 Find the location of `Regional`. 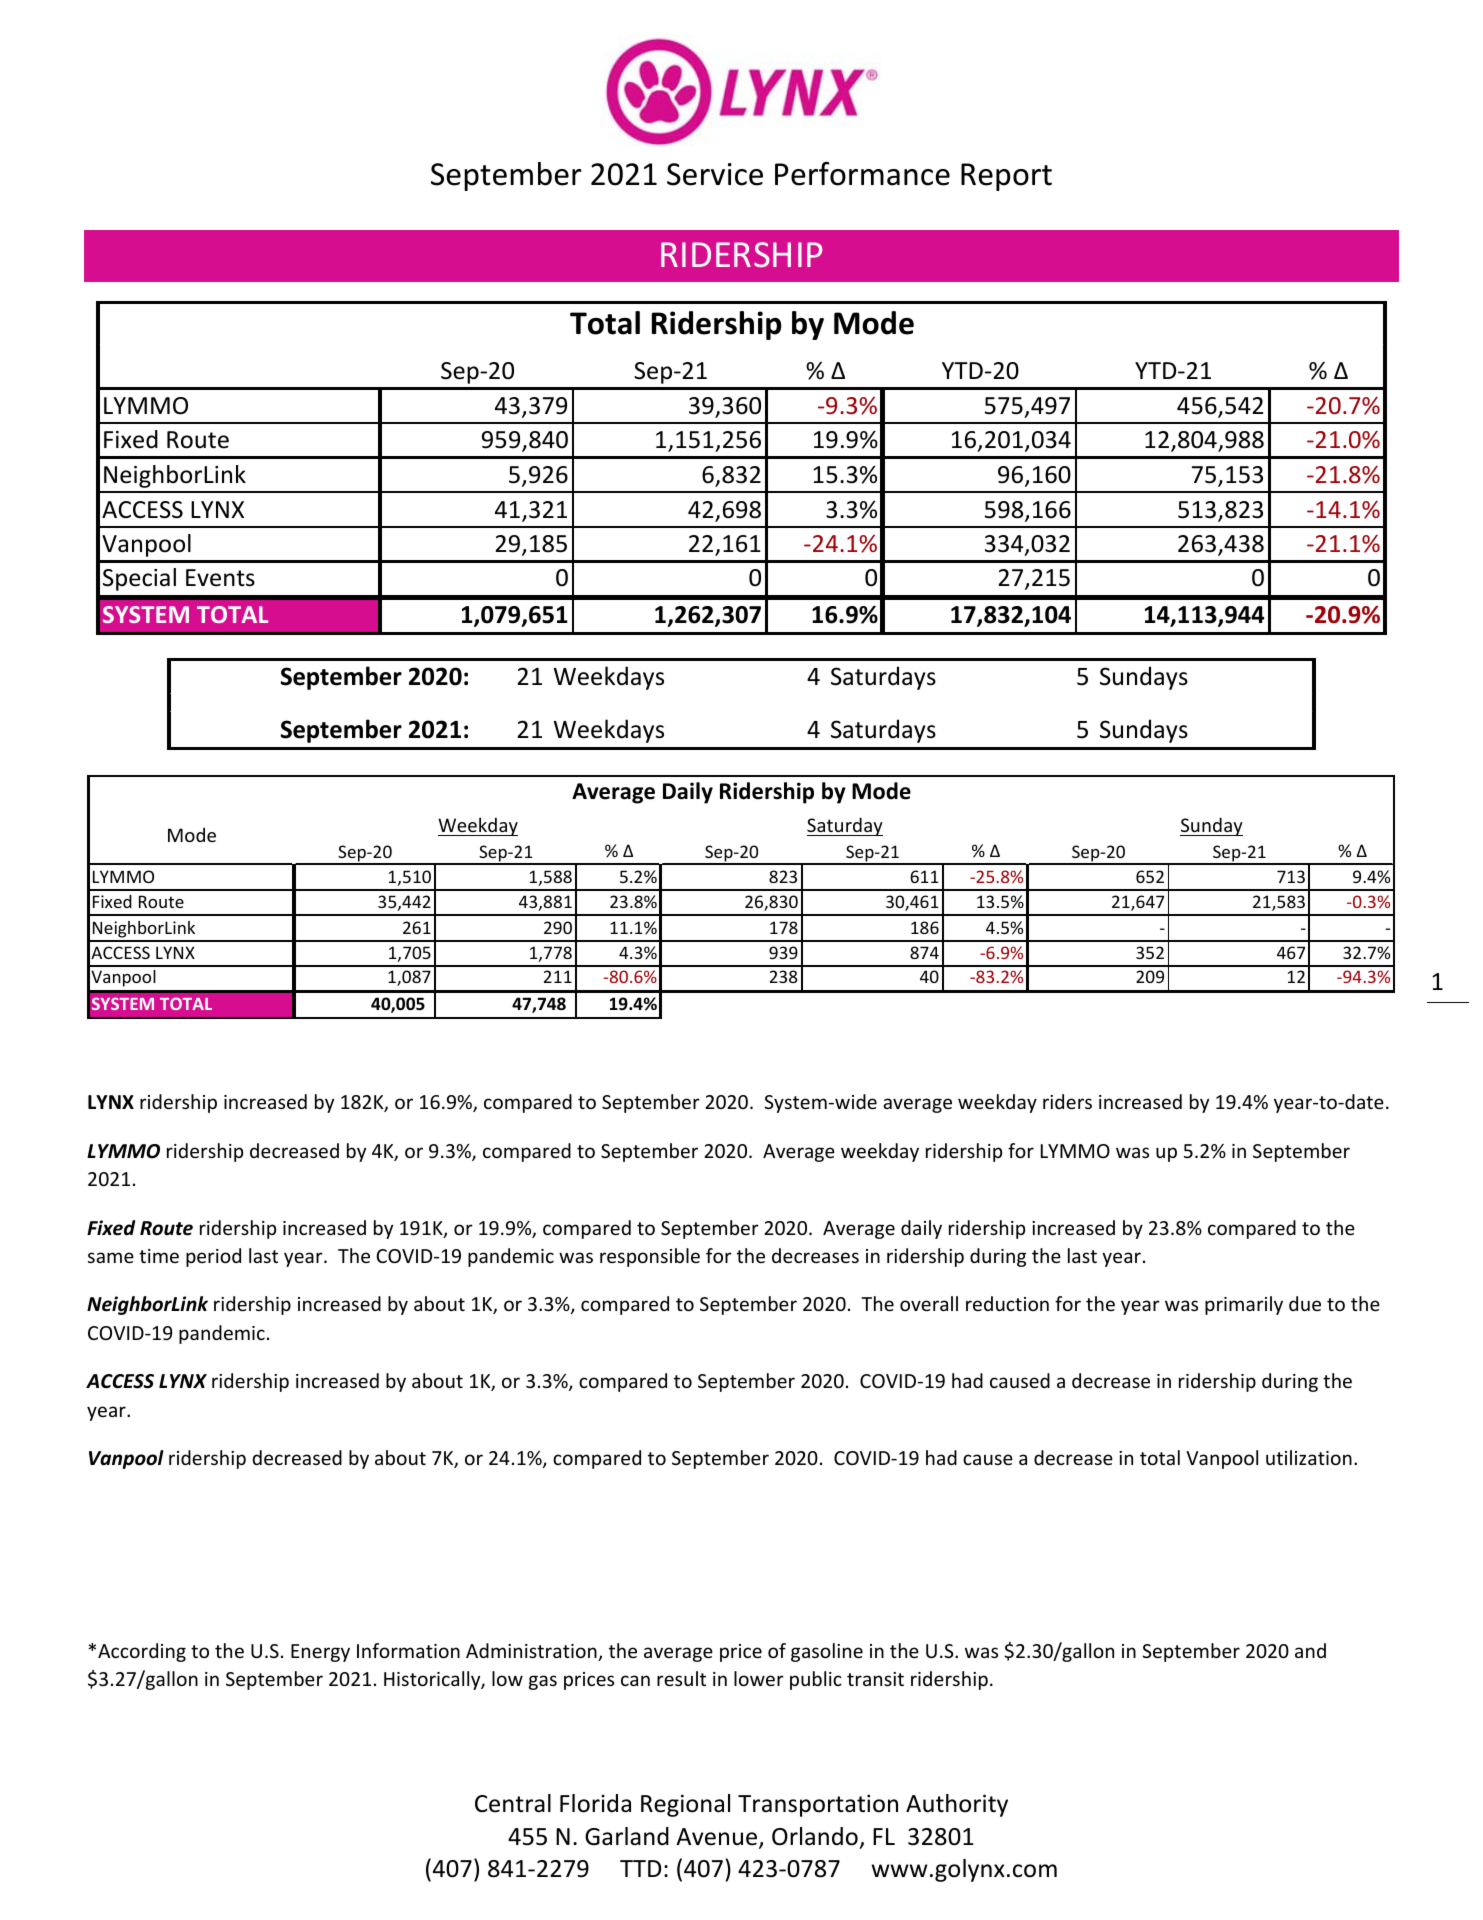

Regional is located at coordinates (685, 1805).
